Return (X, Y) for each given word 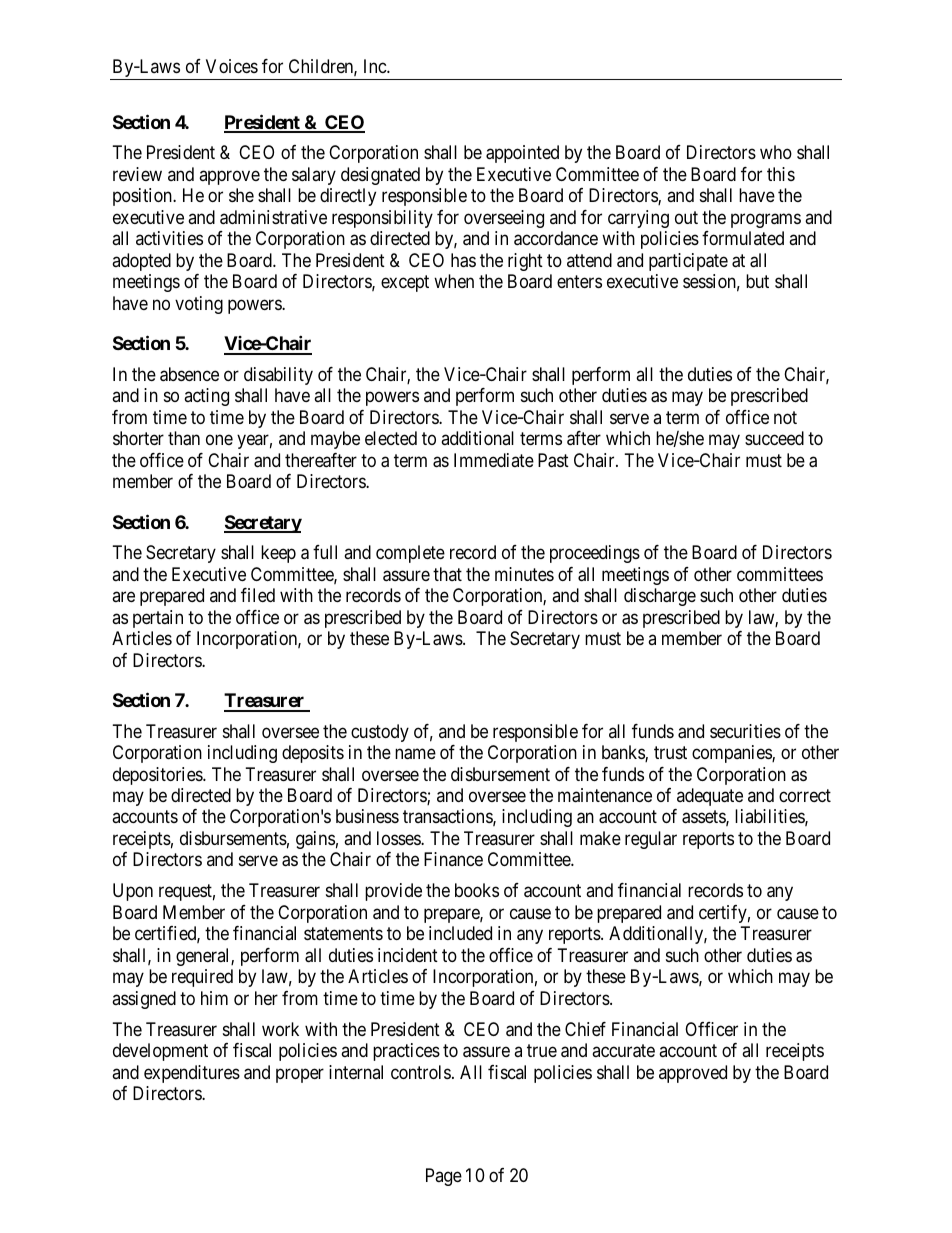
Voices (232, 66)
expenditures (192, 1074)
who (776, 152)
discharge (660, 597)
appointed (522, 154)
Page (444, 1177)
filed (258, 595)
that (447, 574)
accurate (623, 1051)
